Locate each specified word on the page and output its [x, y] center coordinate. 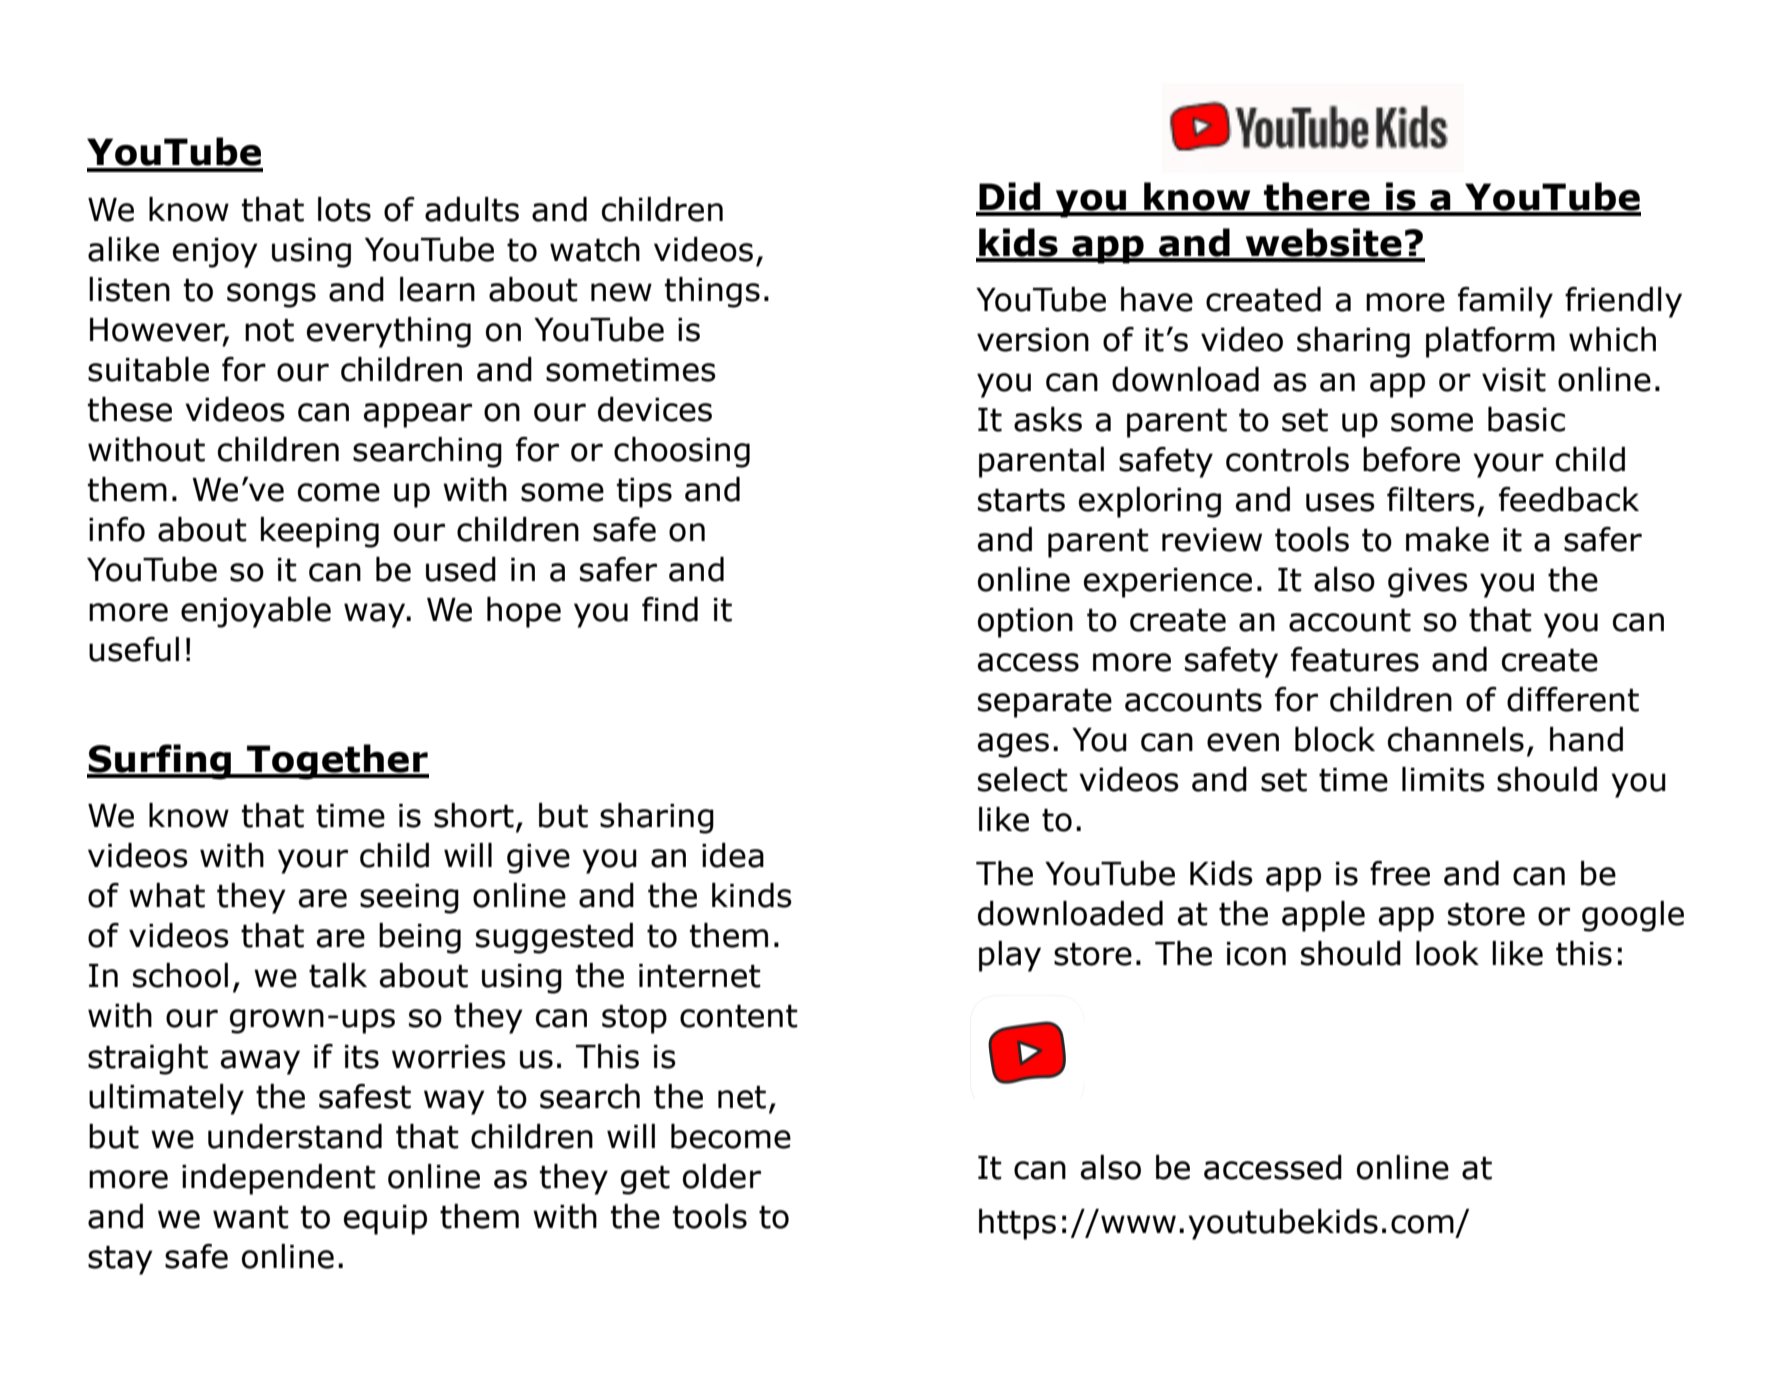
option [1025, 623]
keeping [320, 532]
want [251, 1217]
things [712, 292]
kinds [752, 895]
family [1505, 302]
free [1400, 873]
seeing [409, 899]
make [1447, 539]
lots [344, 209]
